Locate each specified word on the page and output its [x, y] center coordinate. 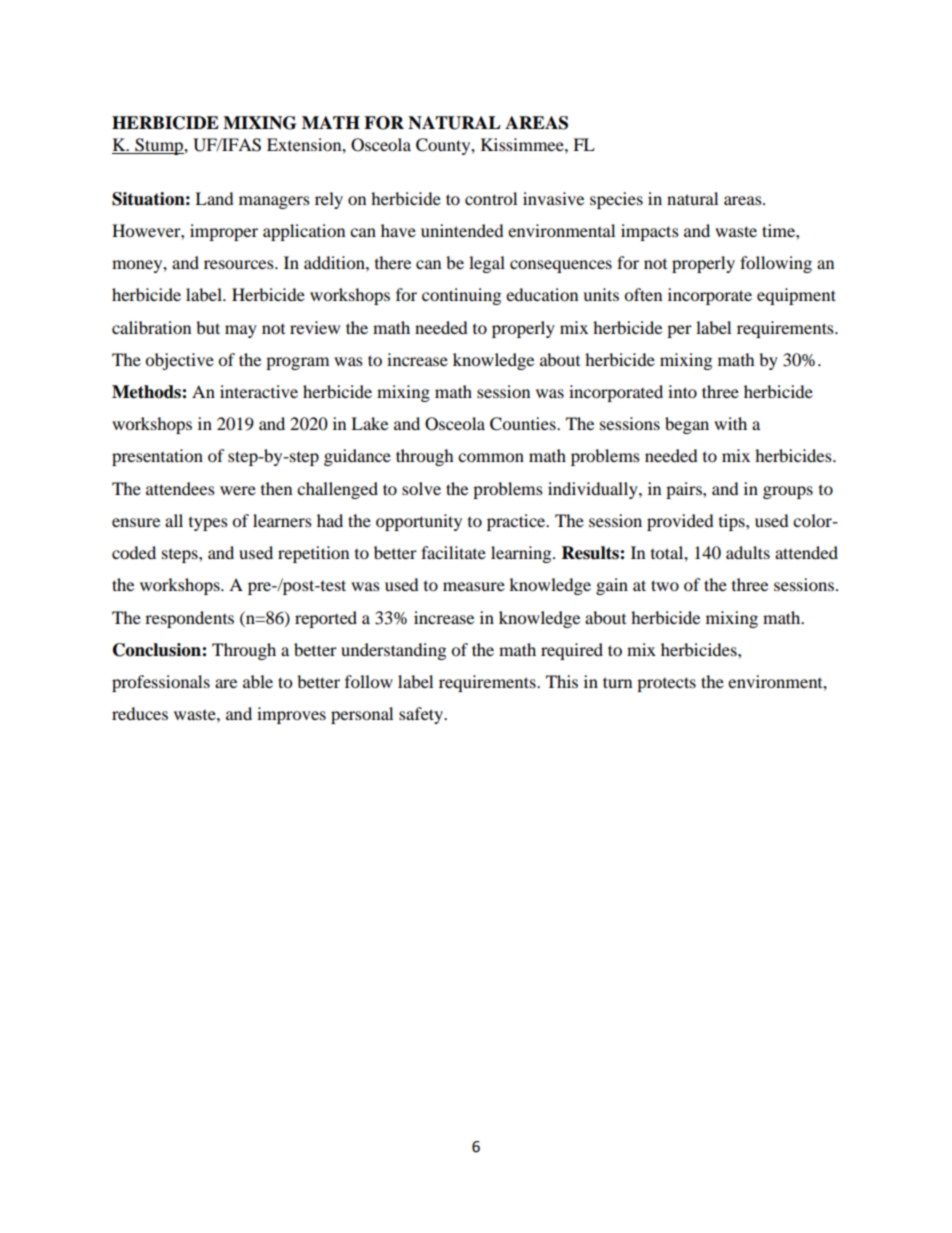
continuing [461, 296]
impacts [650, 232]
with [730, 423]
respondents [189, 619]
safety [422, 715]
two [665, 585]
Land [214, 198]
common [491, 457]
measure [474, 586]
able [258, 681]
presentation [157, 457]
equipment [796, 296]
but [208, 327]
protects [666, 684]
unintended [462, 230]
